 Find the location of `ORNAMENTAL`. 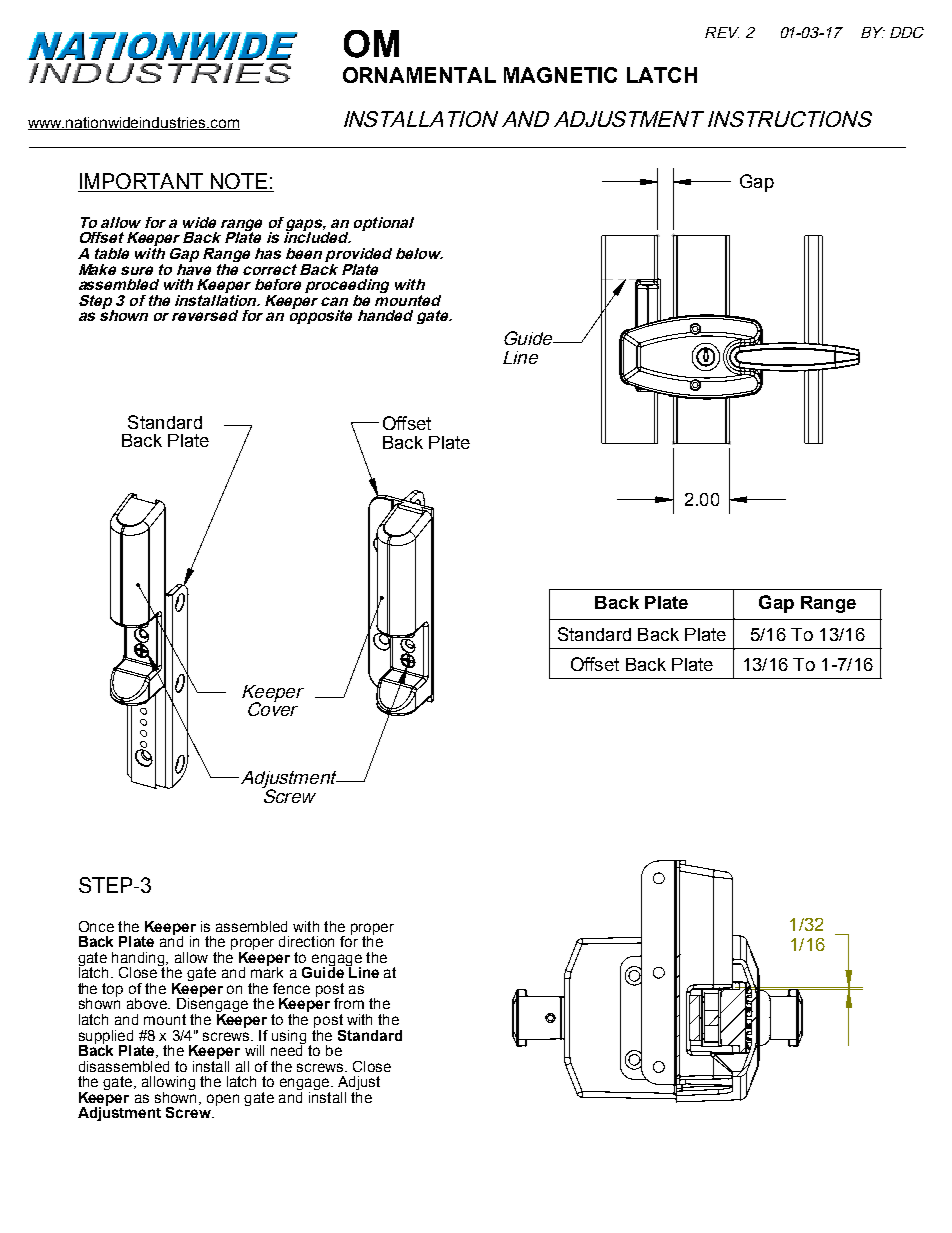

ORNAMENTAL is located at coordinates (419, 75).
